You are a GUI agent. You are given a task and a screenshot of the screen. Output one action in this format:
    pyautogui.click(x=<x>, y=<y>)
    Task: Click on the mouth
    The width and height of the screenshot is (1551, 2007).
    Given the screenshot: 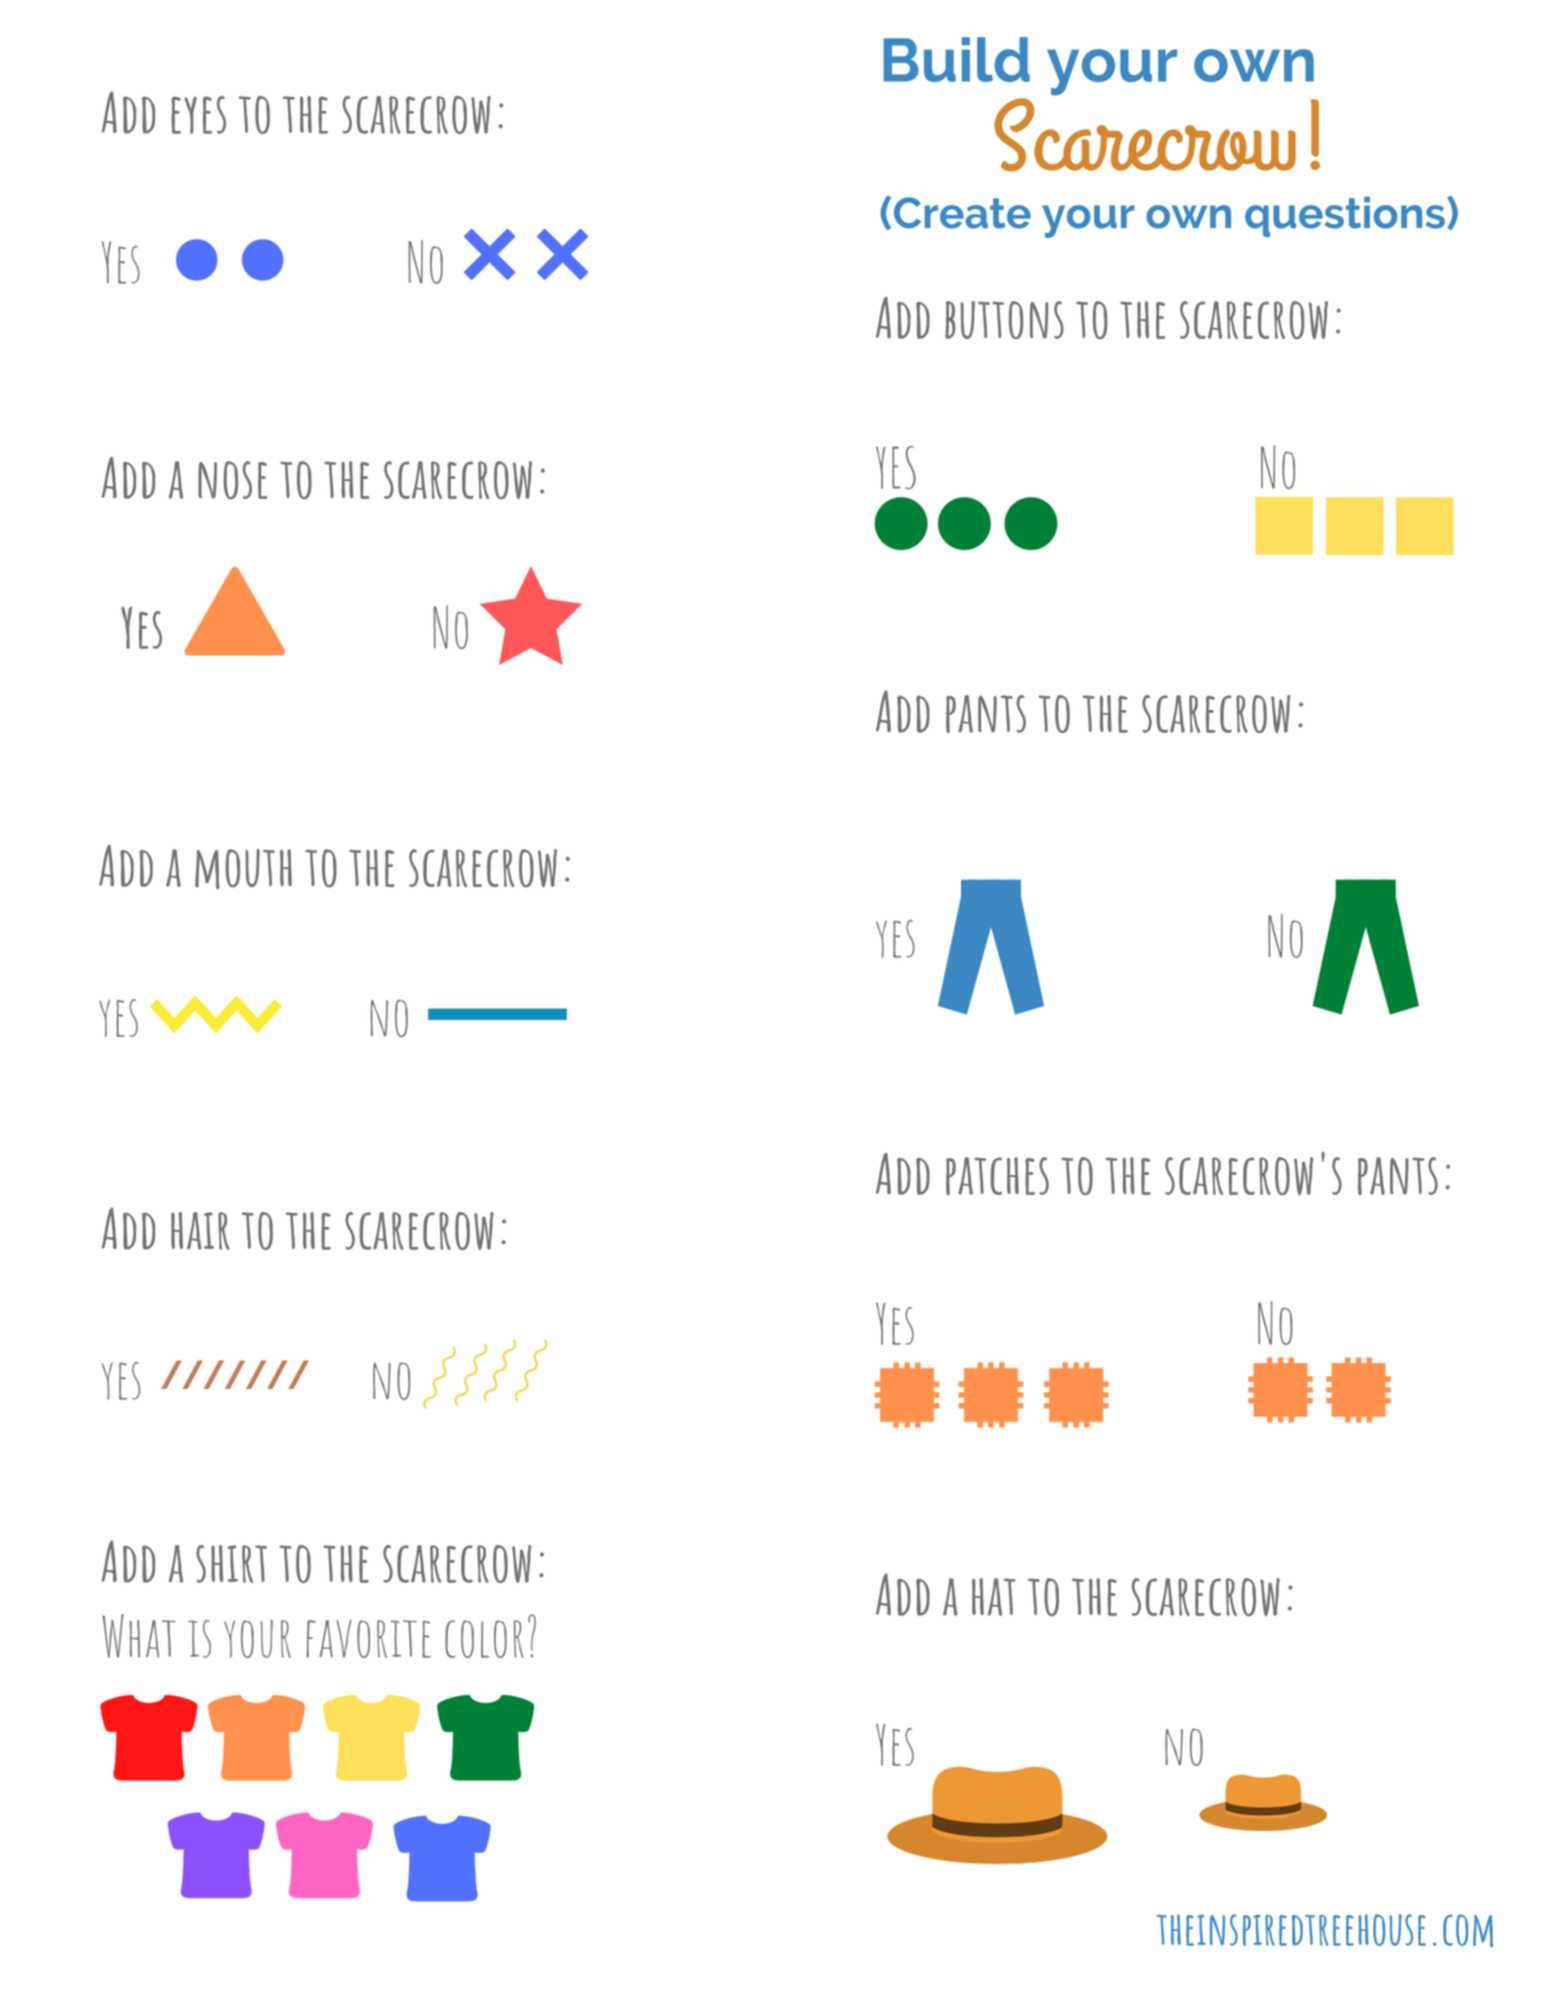 What is the action you would take?
    pyautogui.click(x=243, y=869)
